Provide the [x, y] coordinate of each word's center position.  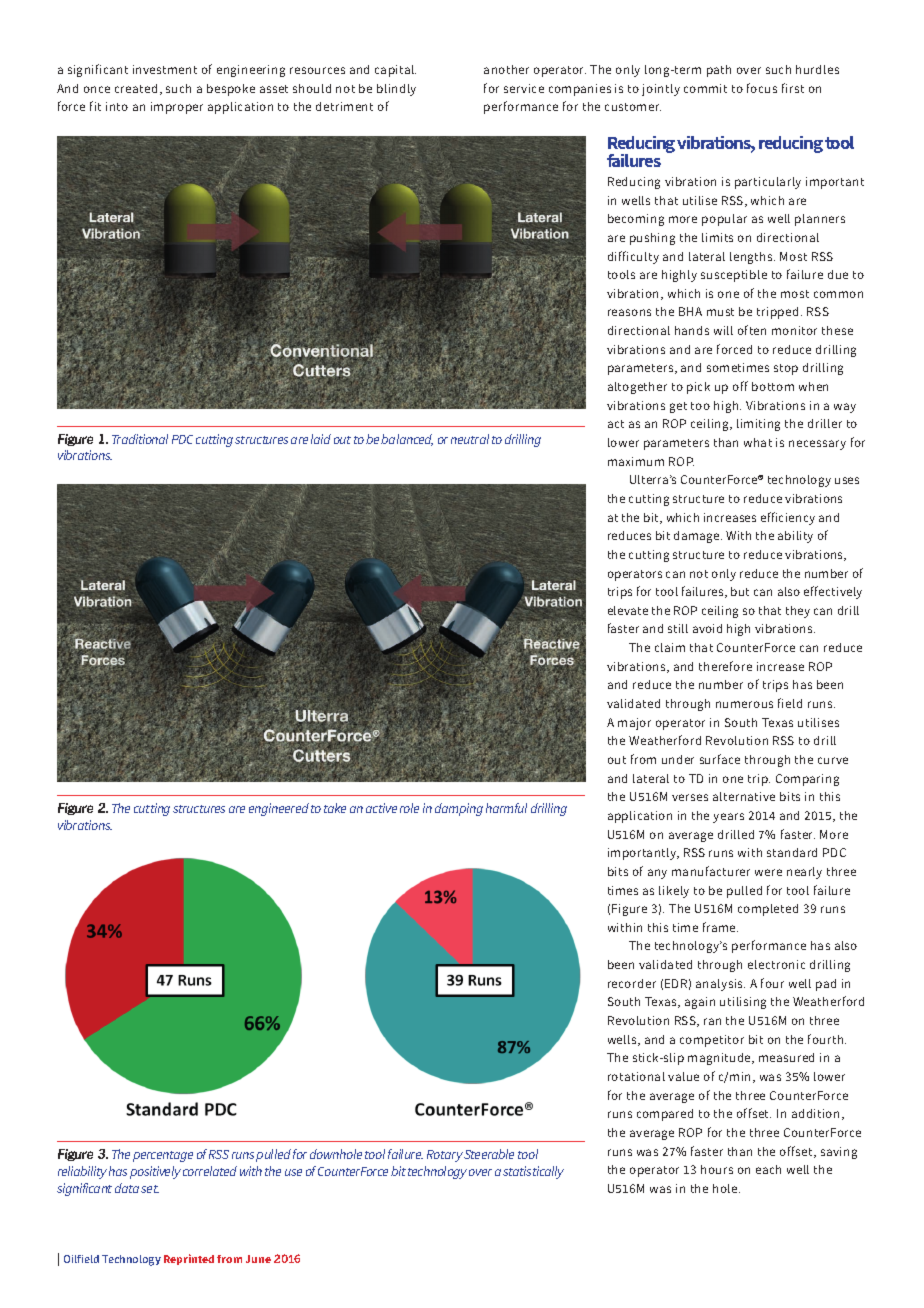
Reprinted [189, 1259]
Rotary [445, 1156]
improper [177, 108]
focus [762, 88]
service [524, 88]
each [768, 1169]
